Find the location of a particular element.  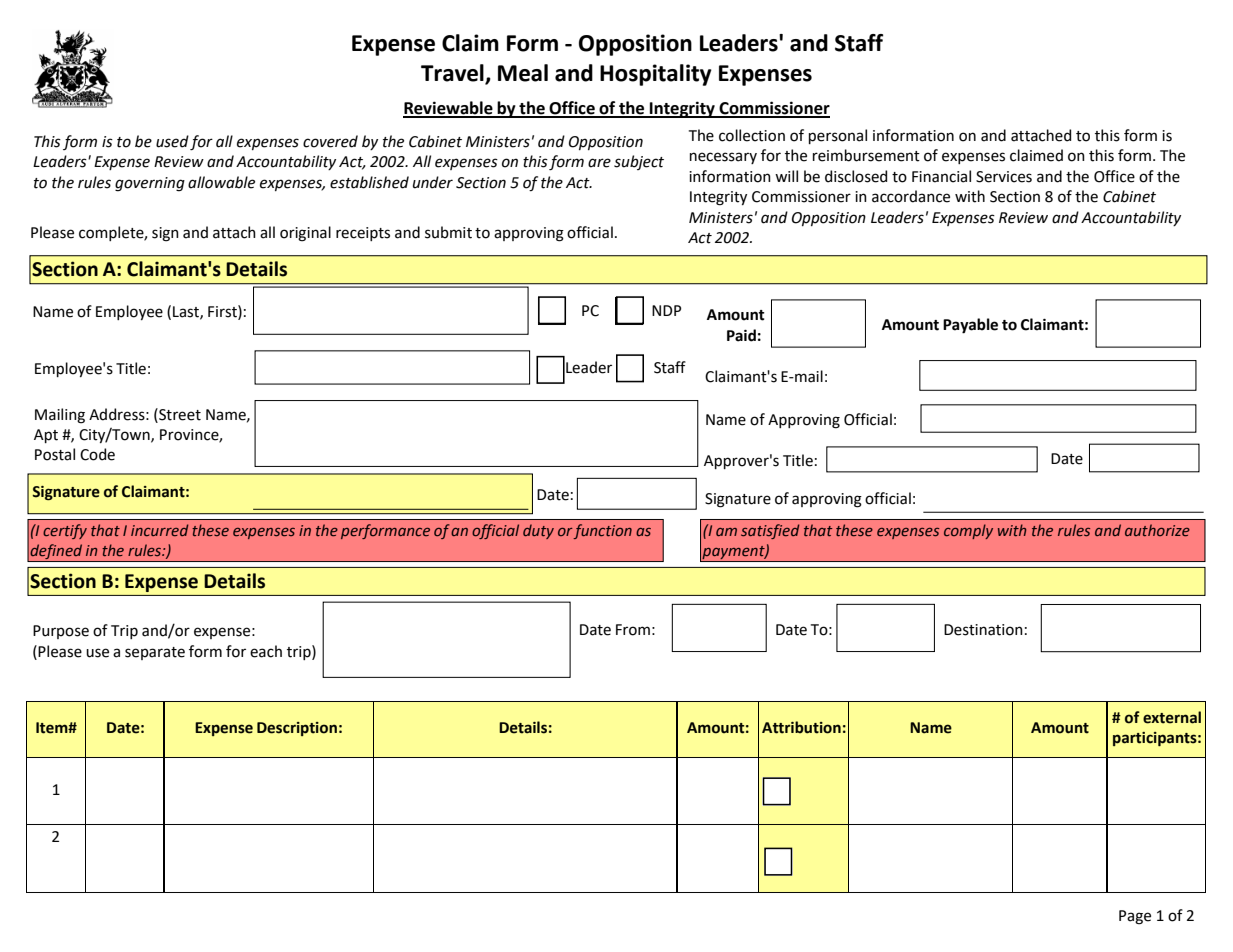

function is located at coordinates (602, 531).
